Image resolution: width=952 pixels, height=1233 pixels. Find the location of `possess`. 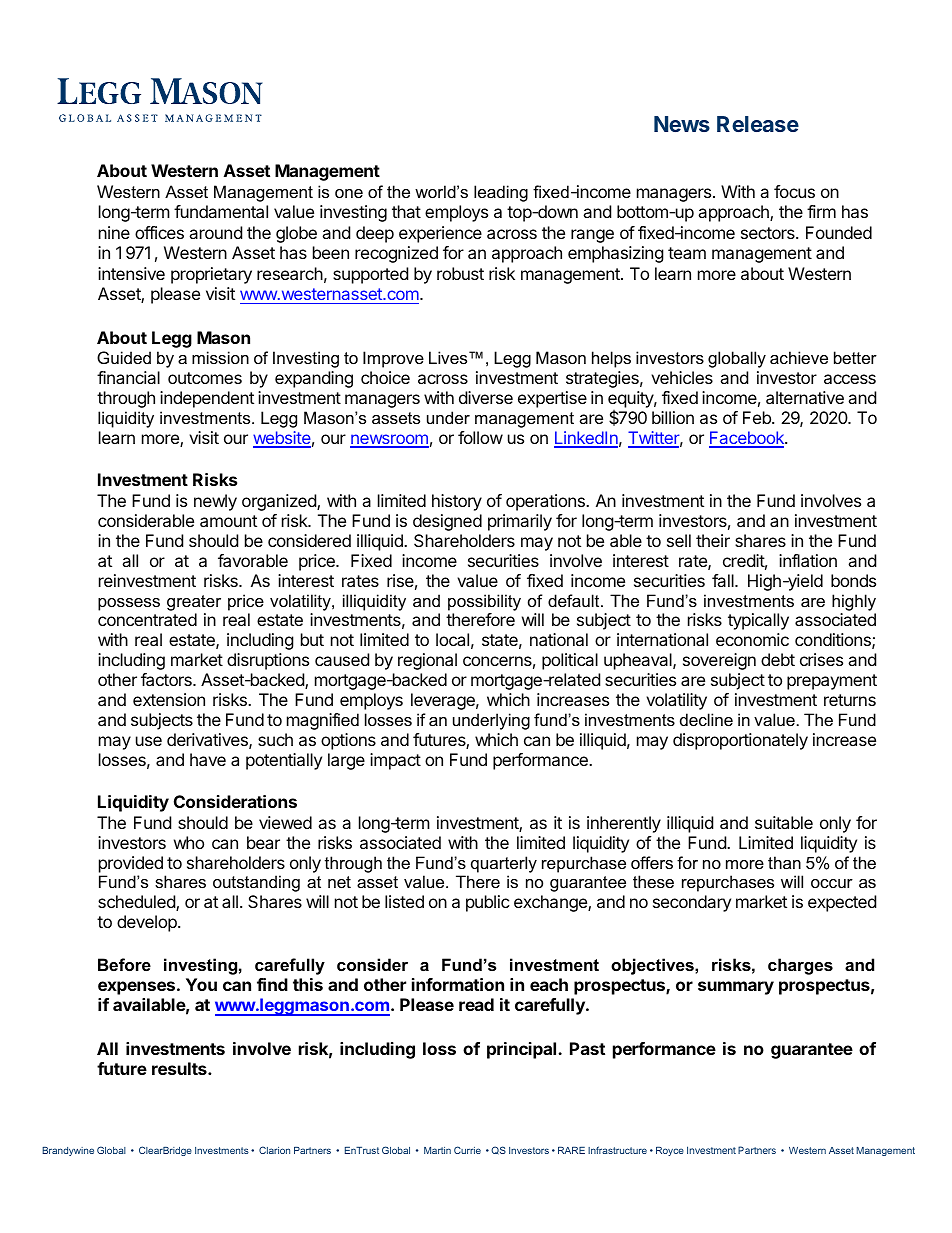

possess is located at coordinates (129, 604).
